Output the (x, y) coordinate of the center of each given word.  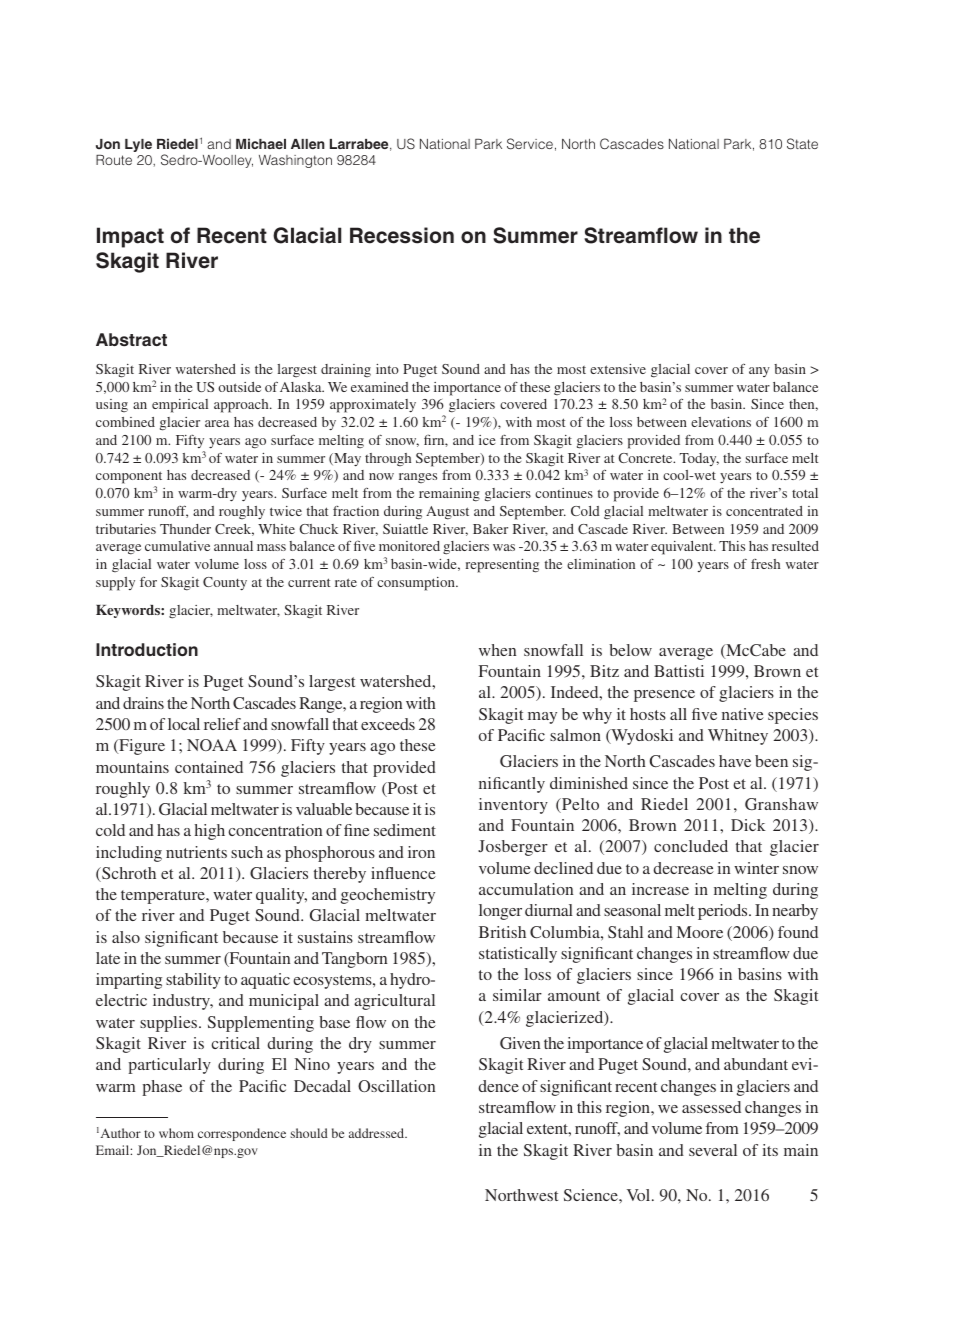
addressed (378, 1133)
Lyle (138, 145)
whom (176, 1133)
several (713, 1150)
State (802, 144)
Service (530, 144)
